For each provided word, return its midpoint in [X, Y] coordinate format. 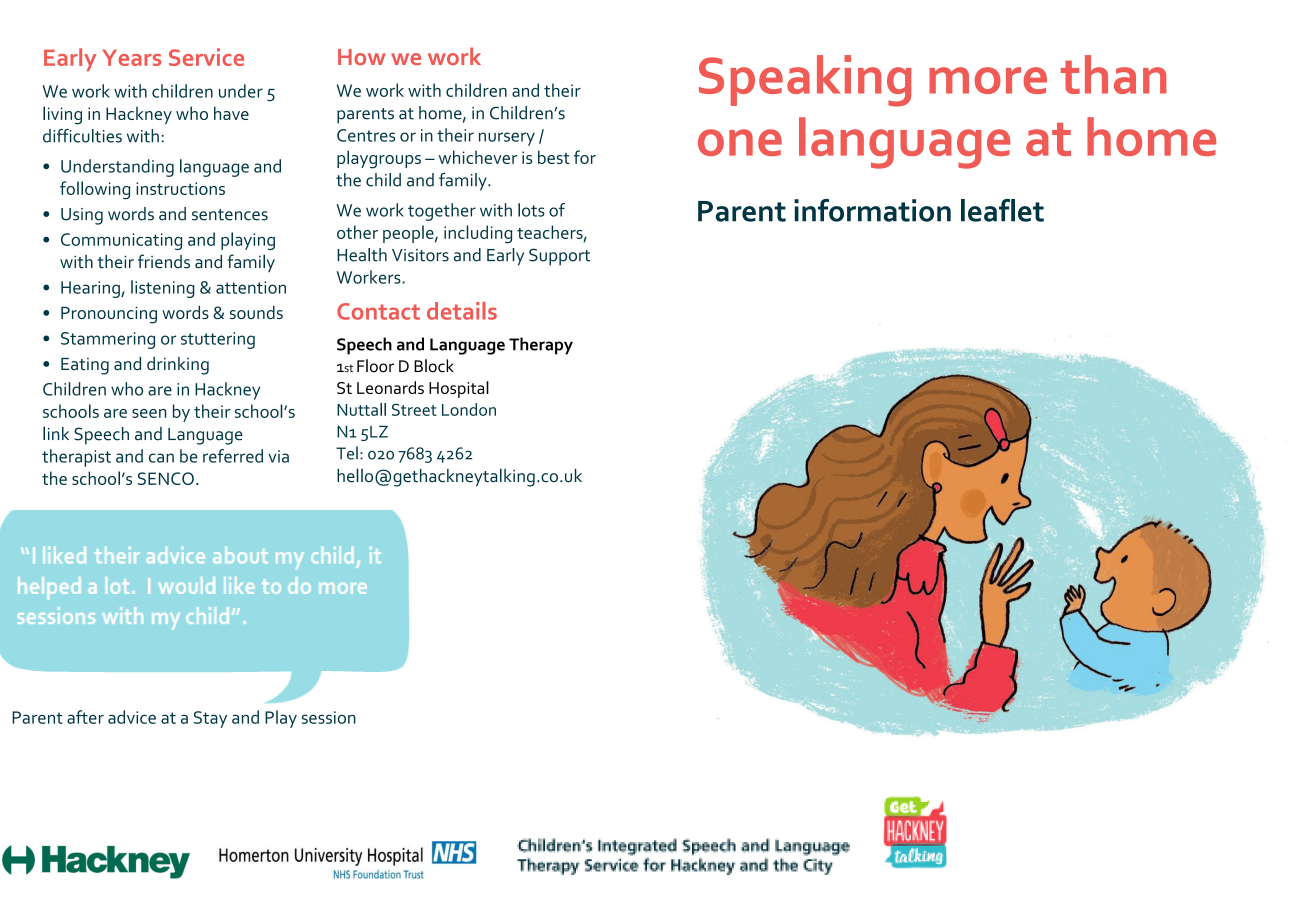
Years [131, 58]
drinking [178, 366]
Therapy [541, 346]
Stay [210, 719]
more [988, 80]
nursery [507, 139]
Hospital [459, 389]
